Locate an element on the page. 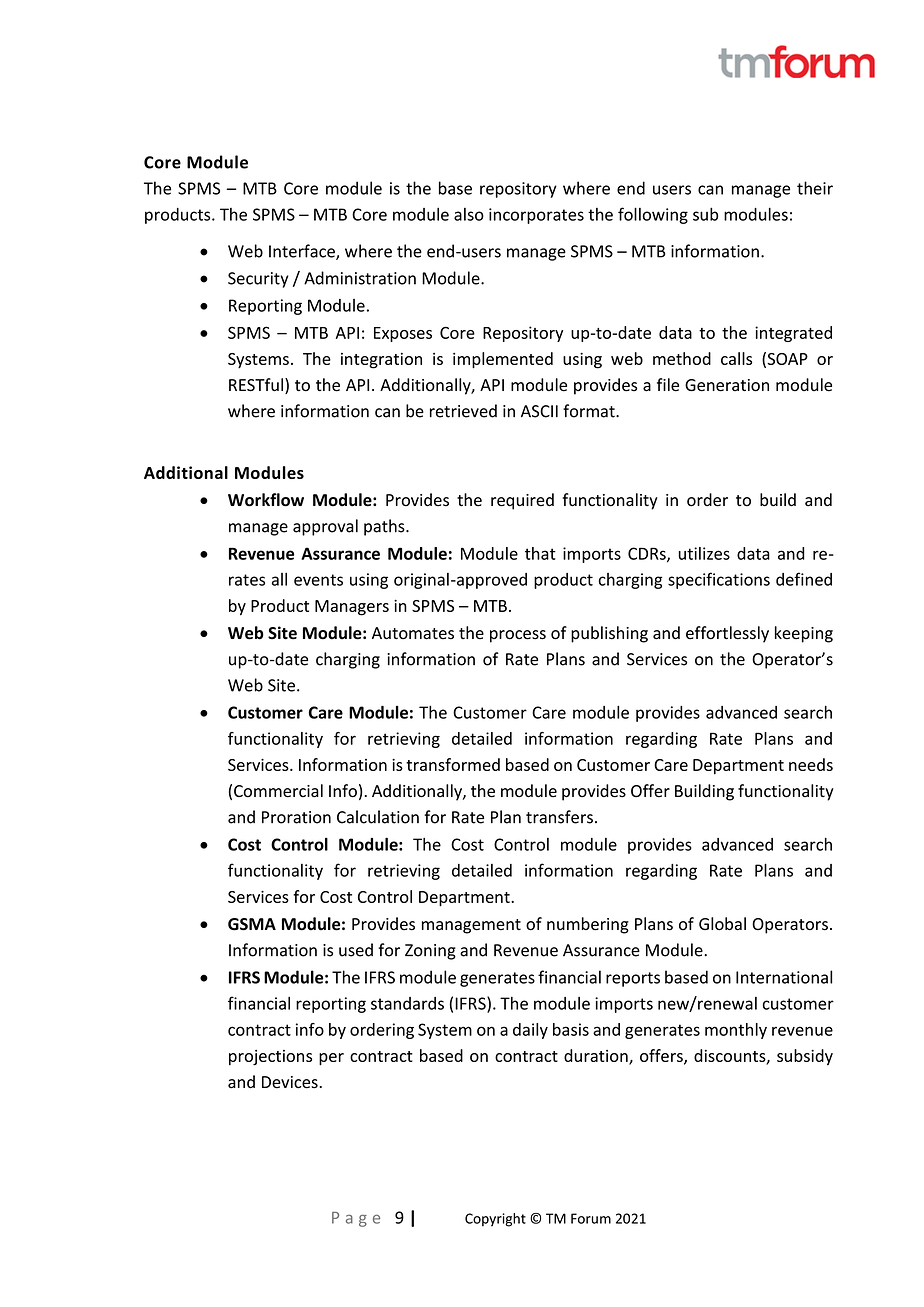 This image has height=1307, width=924. approval is located at coordinates (325, 527).
